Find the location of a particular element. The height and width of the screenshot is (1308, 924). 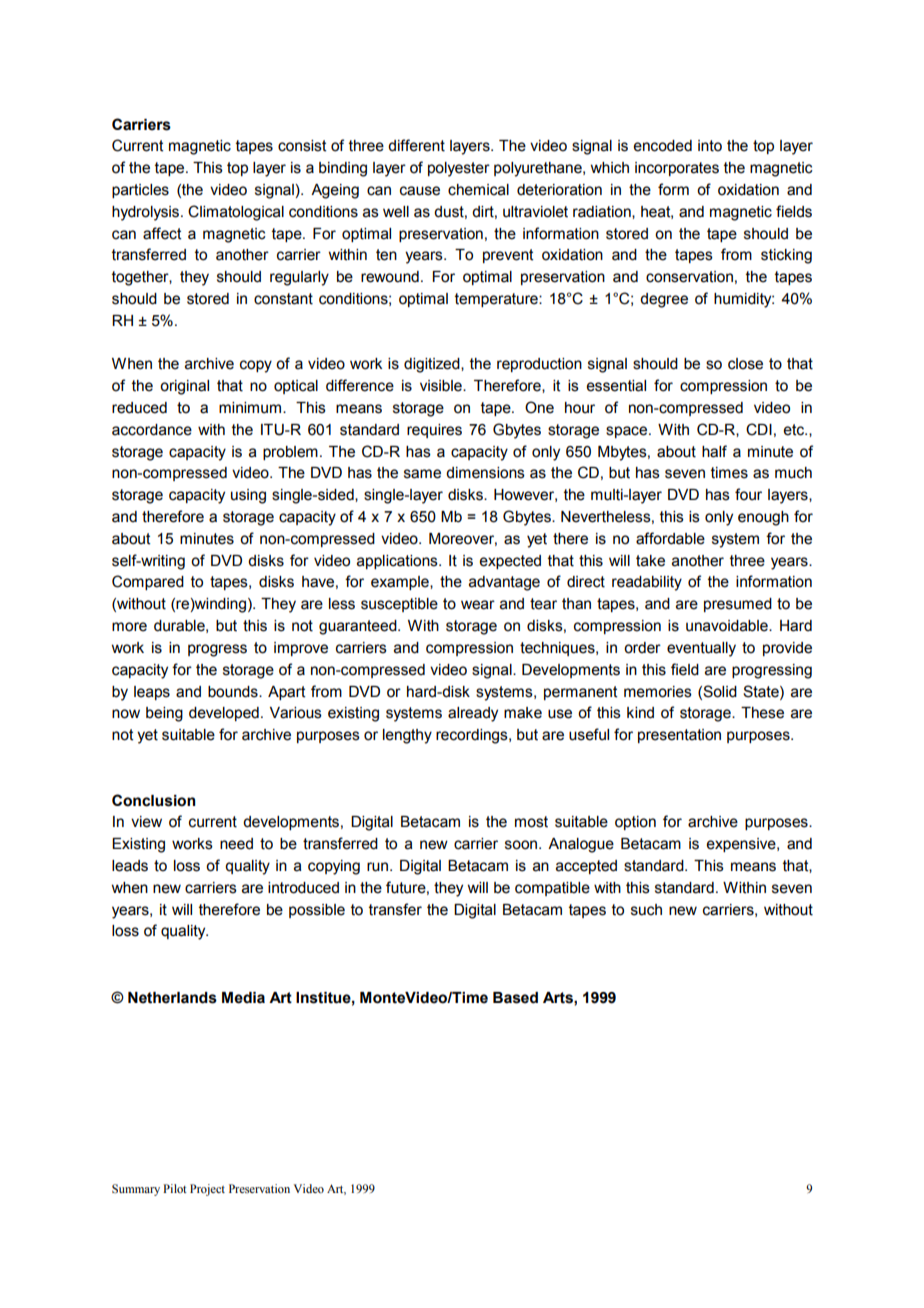

Compared is located at coordinates (148, 582).
